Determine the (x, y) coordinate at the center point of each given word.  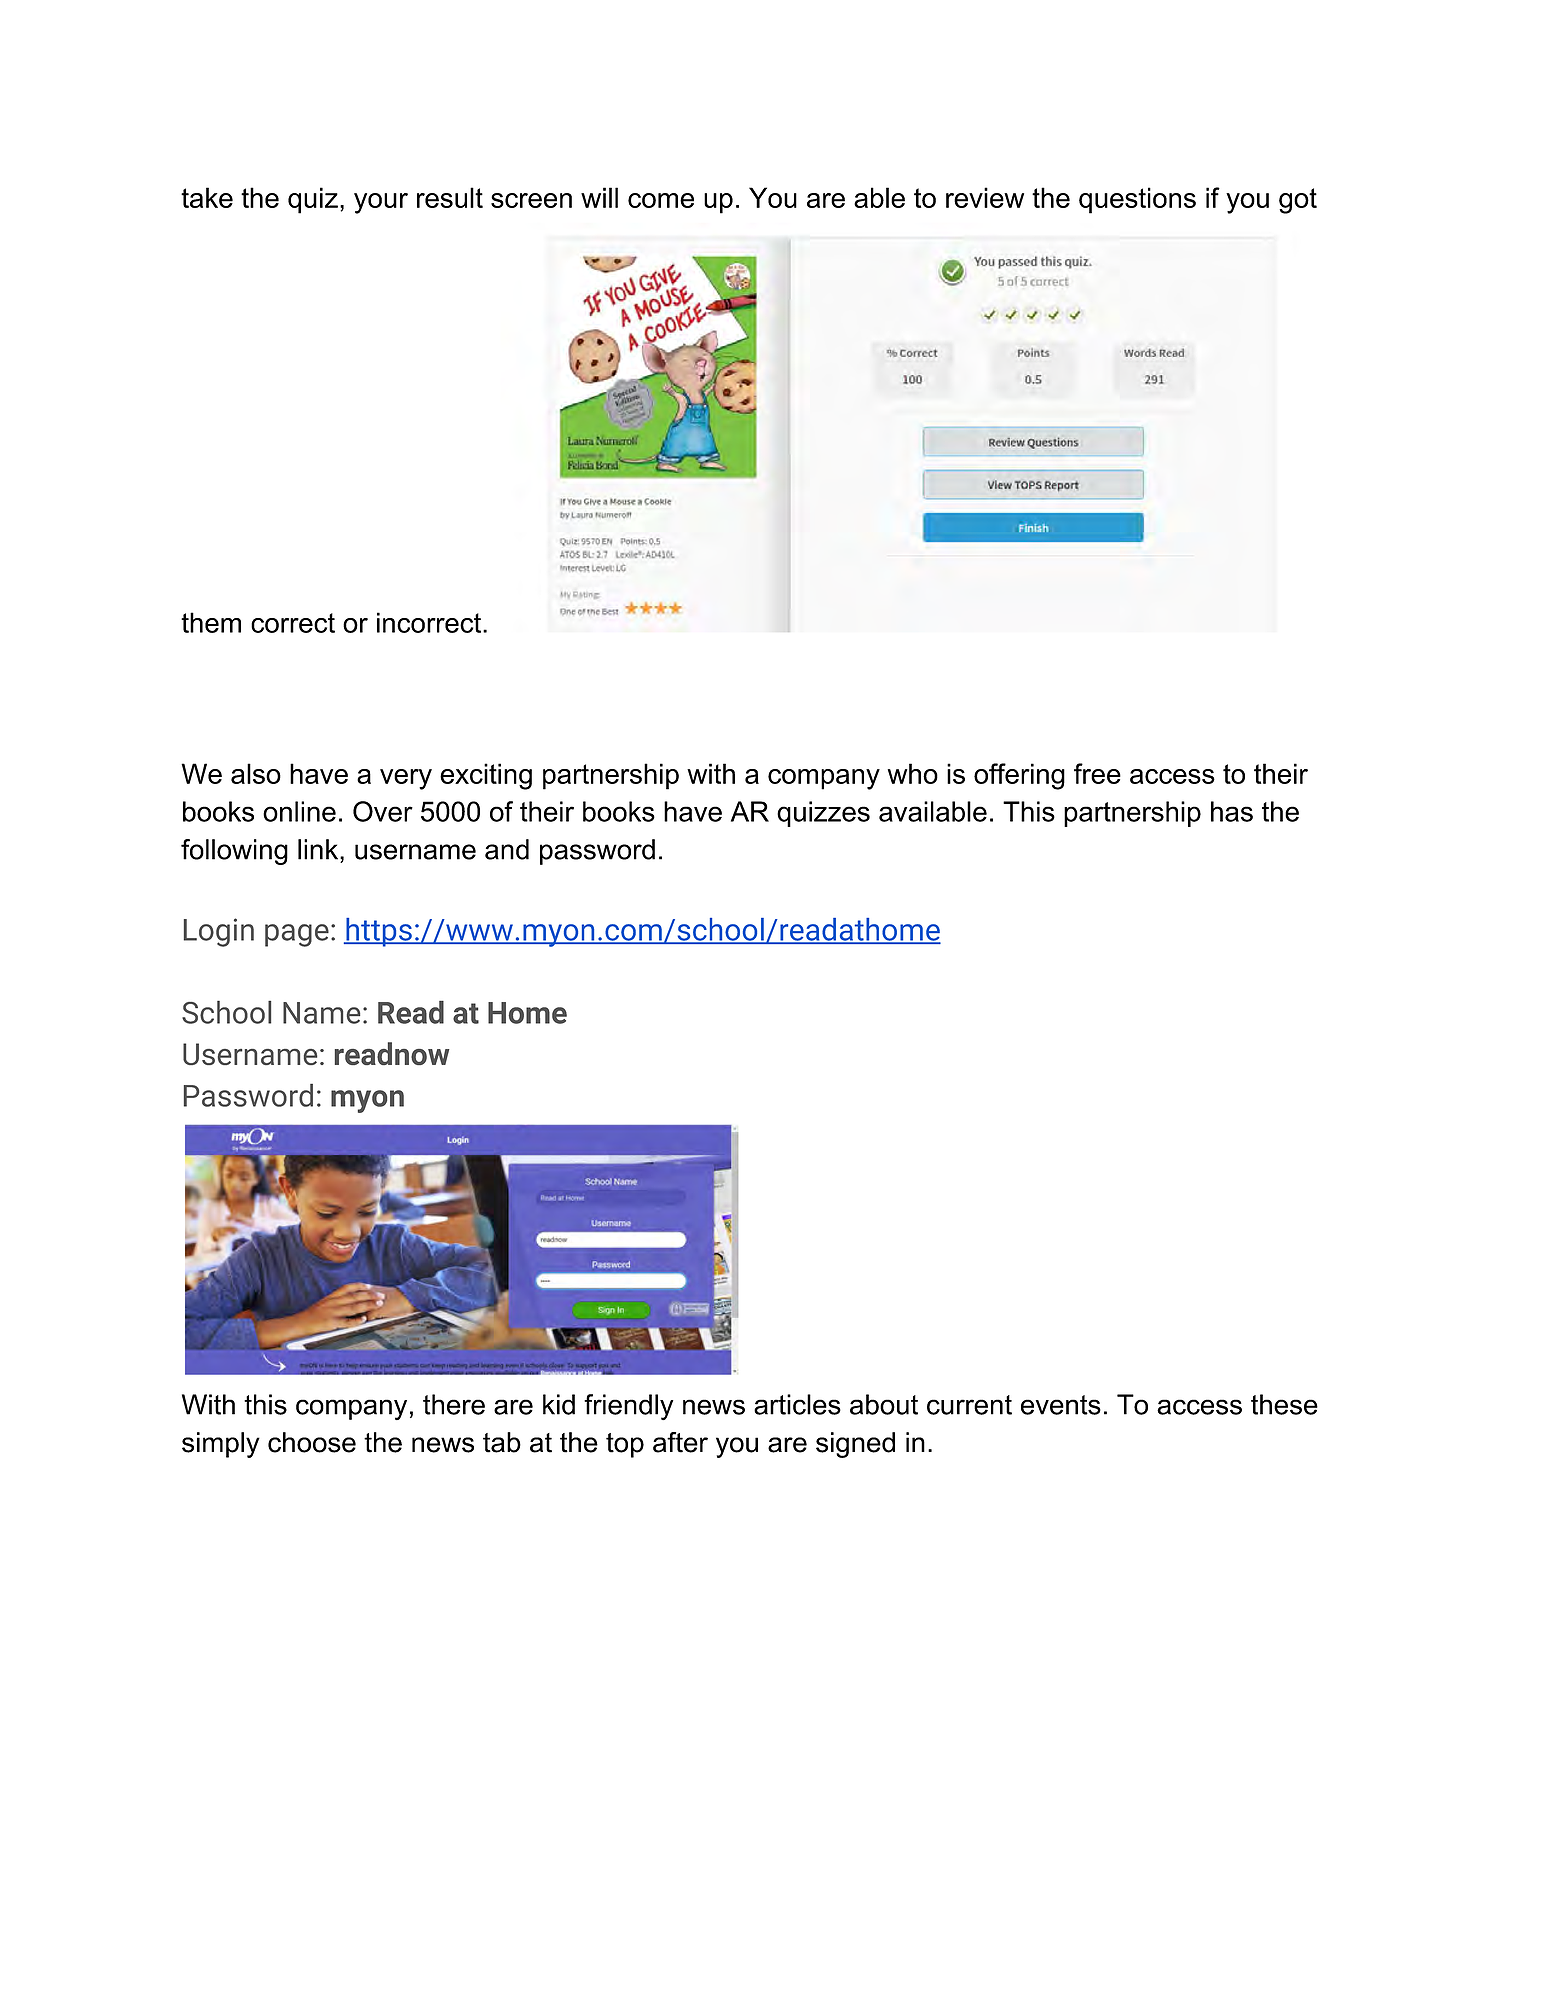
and (507, 849)
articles (797, 1404)
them (211, 622)
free (1097, 773)
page (297, 935)
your (381, 203)
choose (312, 1442)
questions (1137, 200)
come (661, 200)
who (913, 773)
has (1232, 811)
